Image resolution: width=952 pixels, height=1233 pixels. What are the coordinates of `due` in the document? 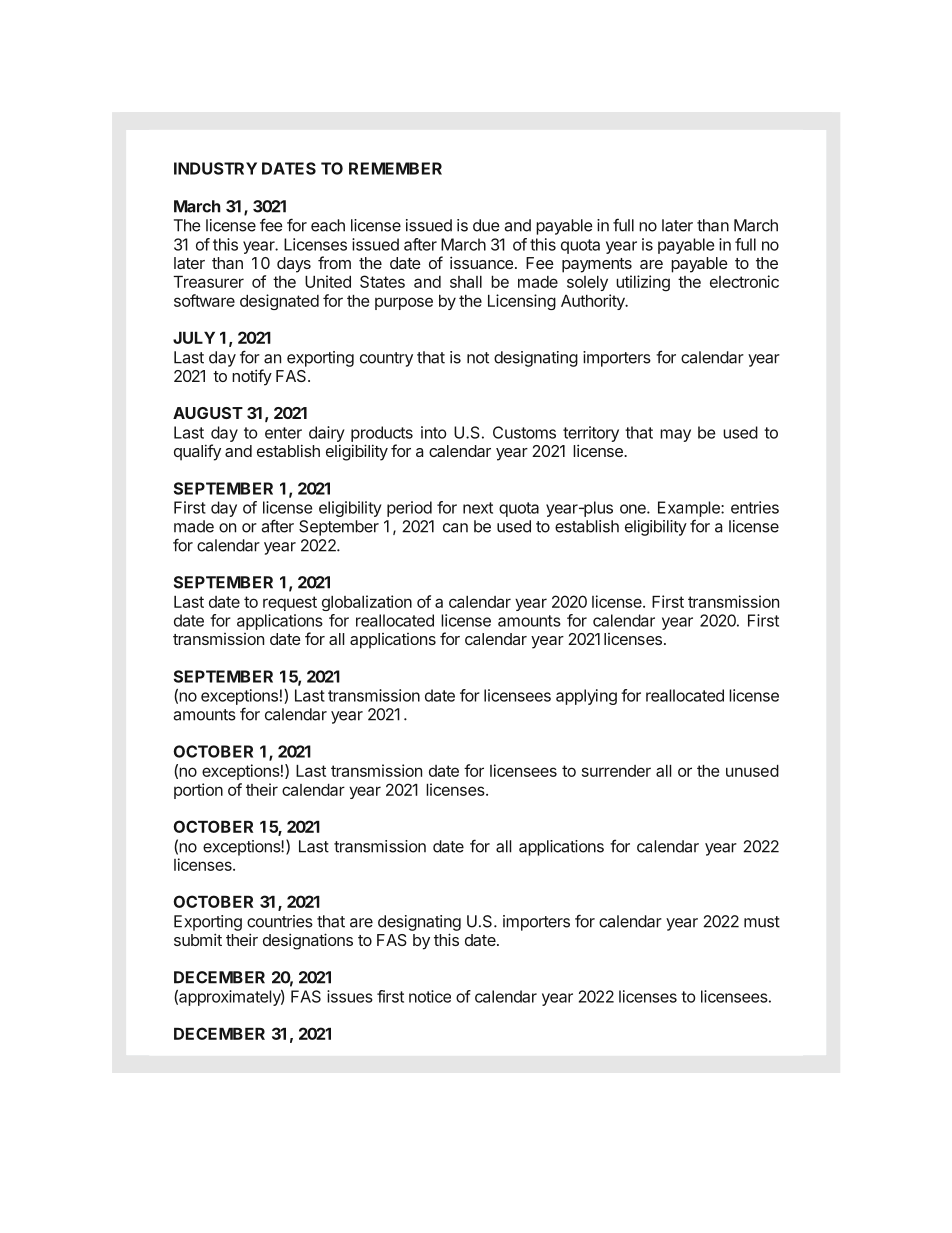 It's located at (486, 225).
